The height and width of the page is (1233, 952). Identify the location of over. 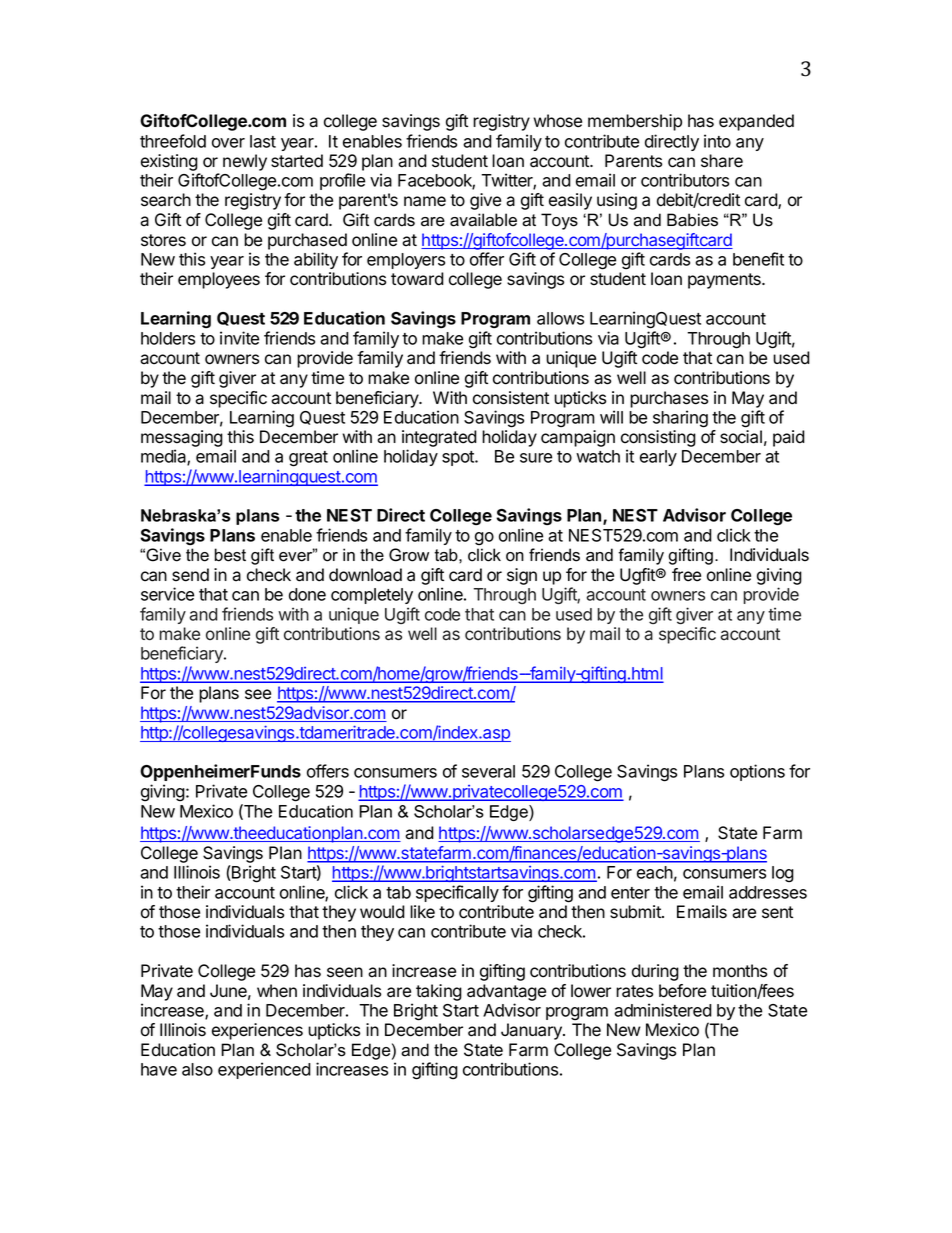
(228, 143).
